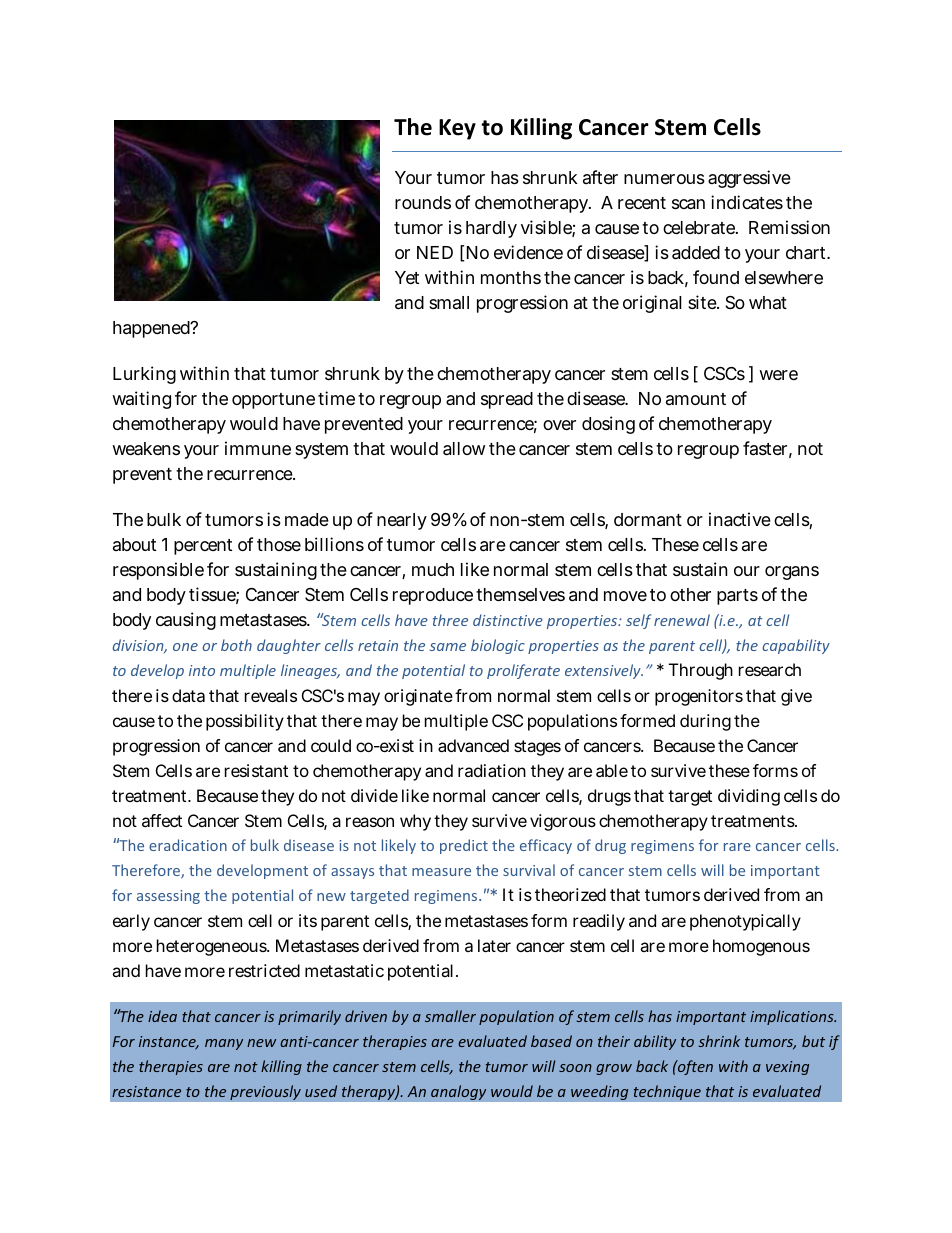  What do you see at coordinates (423, 202) in the screenshot?
I see `rounds` at bounding box center [423, 202].
